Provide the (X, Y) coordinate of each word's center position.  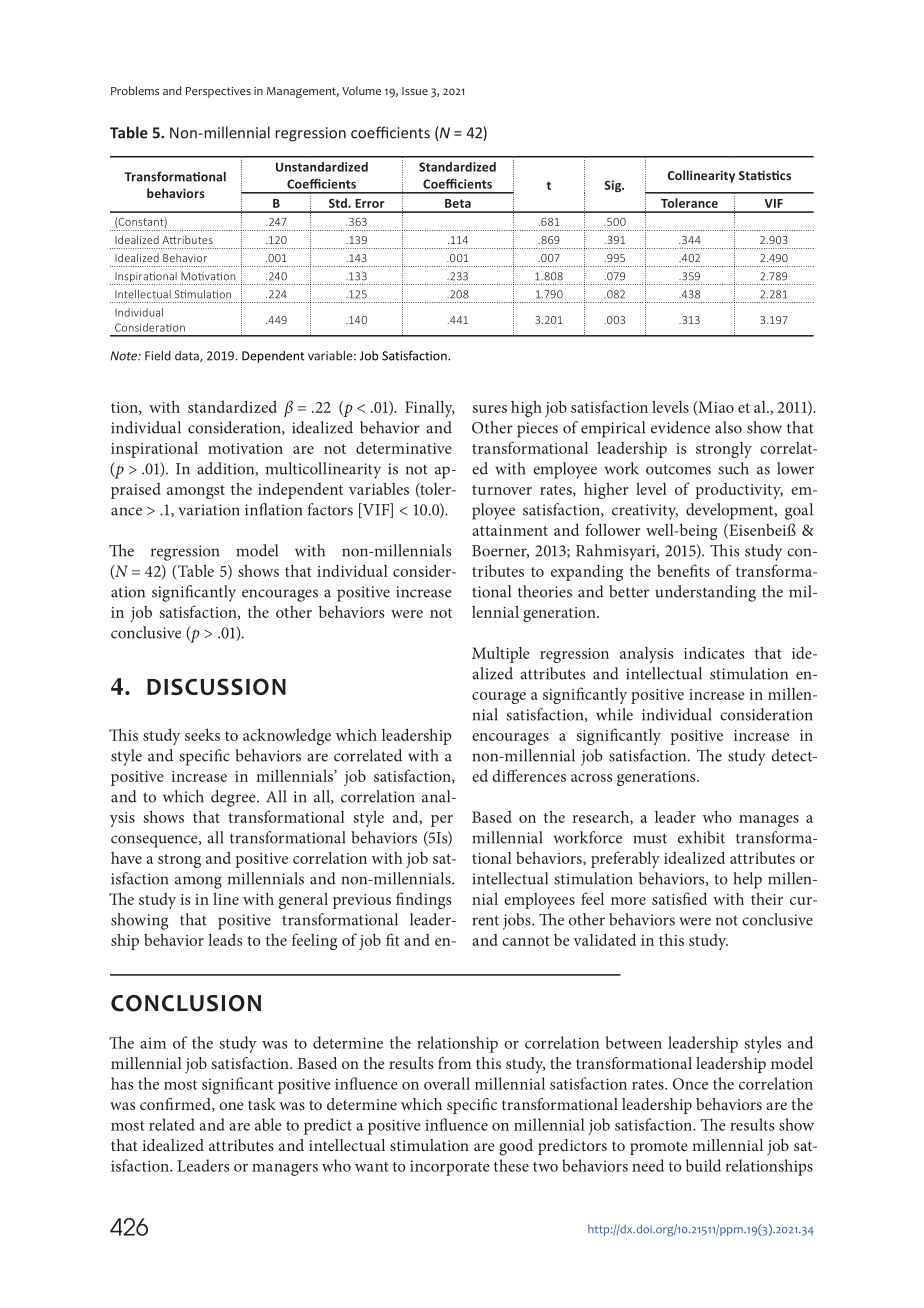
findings (423, 900)
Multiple (501, 655)
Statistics (765, 175)
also (728, 427)
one (231, 1106)
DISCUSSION (216, 686)
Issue (415, 91)
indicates (714, 652)
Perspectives (218, 92)
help (747, 880)
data (188, 356)
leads (225, 939)
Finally (430, 408)
